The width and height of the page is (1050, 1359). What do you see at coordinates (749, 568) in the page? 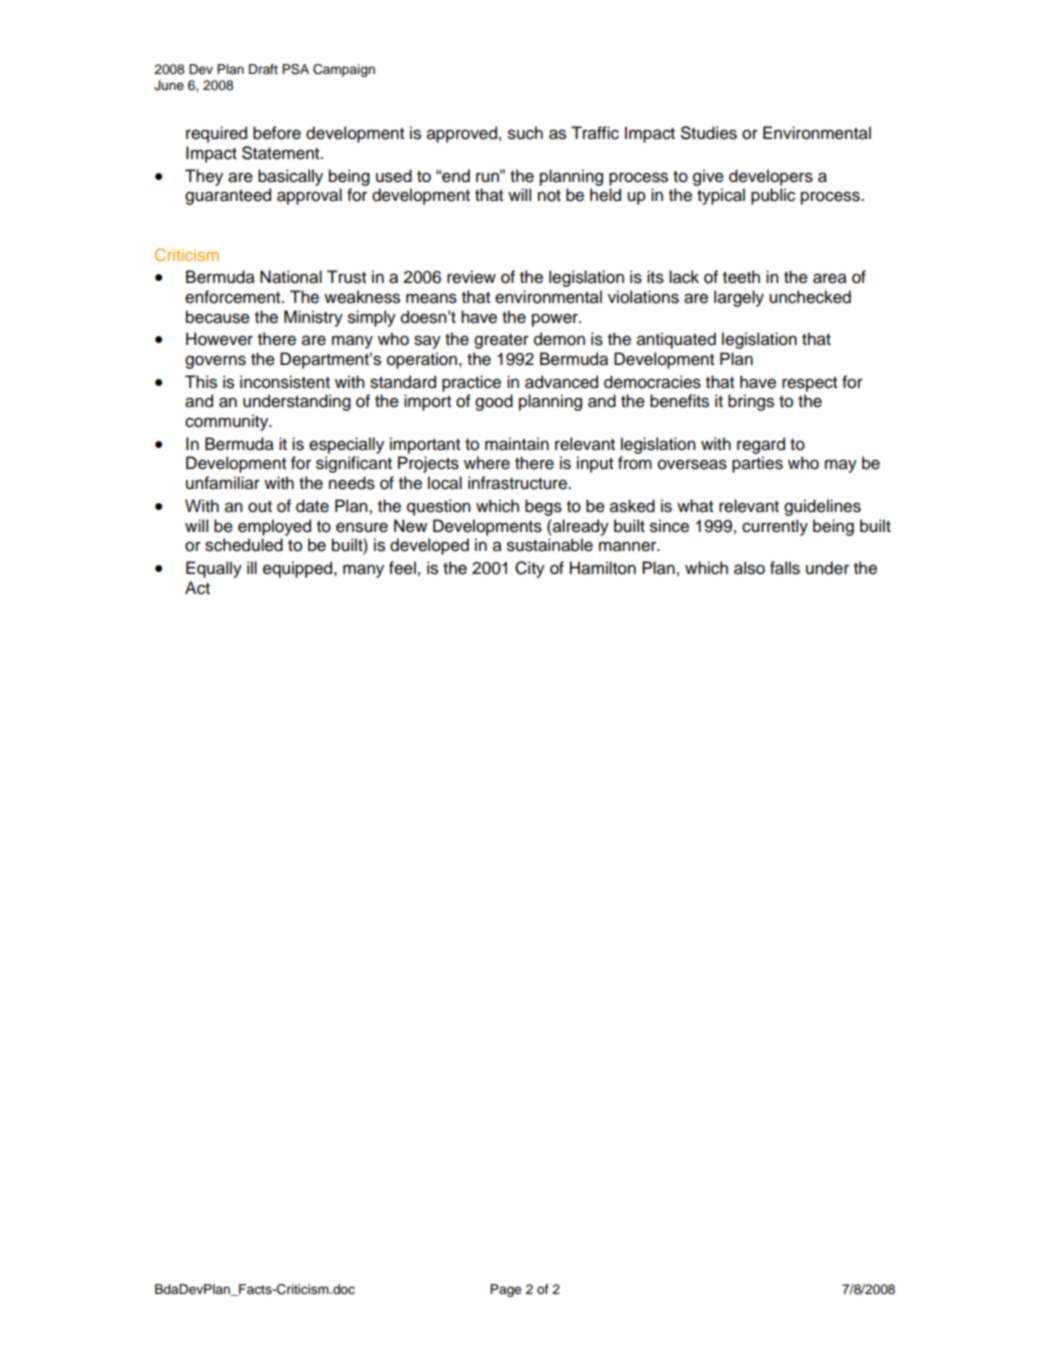
I see `also` at bounding box center [749, 568].
